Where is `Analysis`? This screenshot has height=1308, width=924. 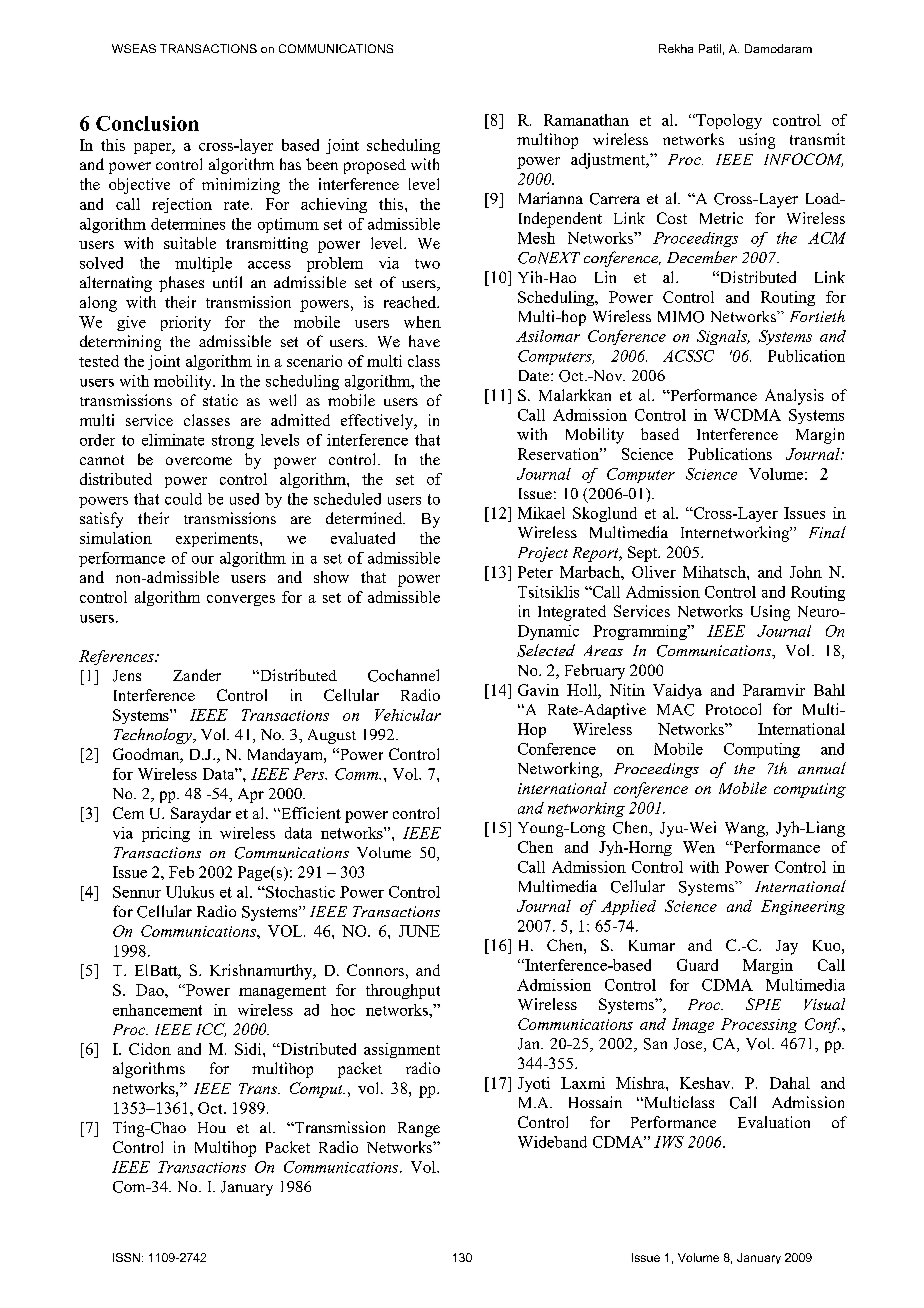
Analysis is located at coordinates (794, 397).
